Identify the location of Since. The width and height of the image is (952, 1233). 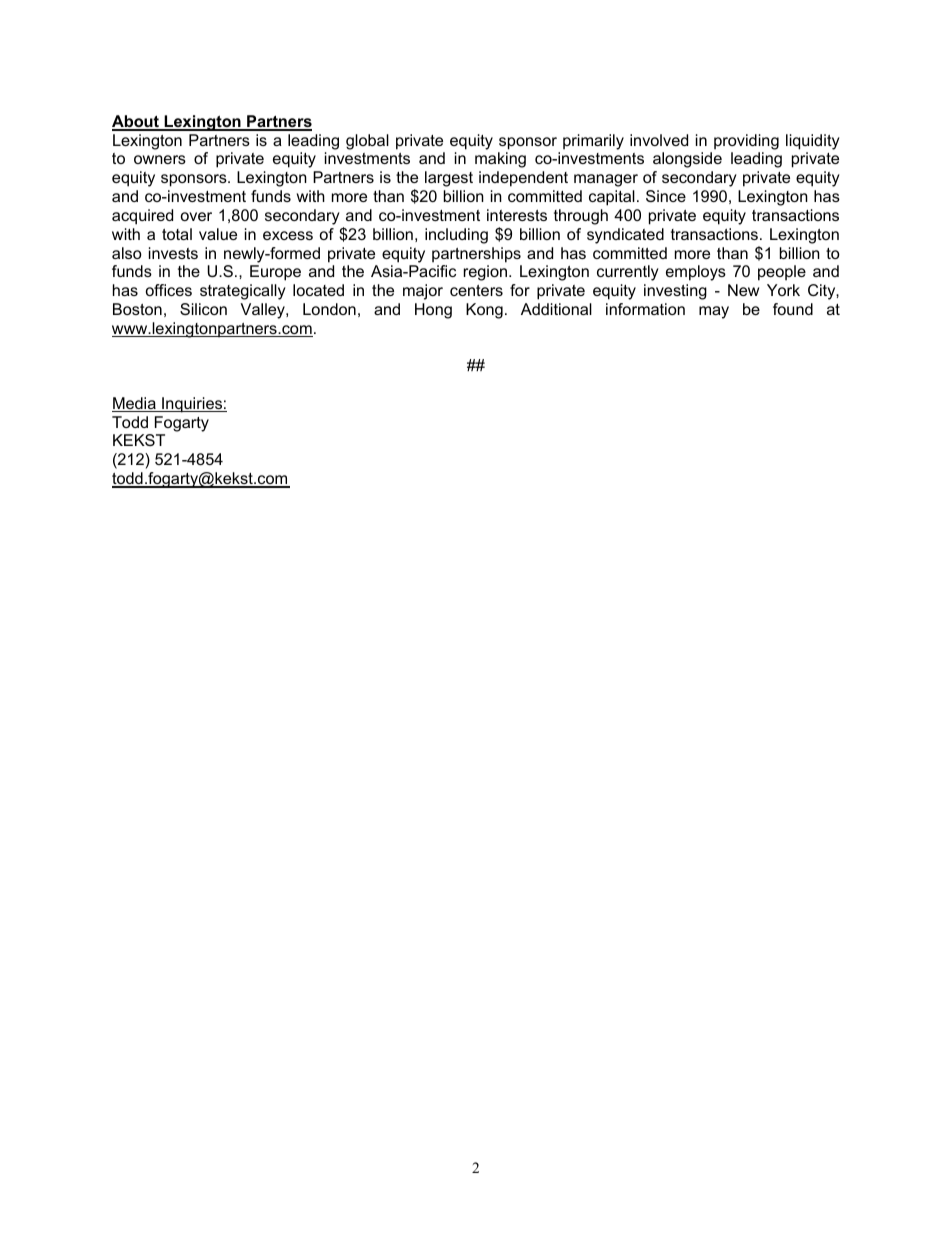
(666, 196).
